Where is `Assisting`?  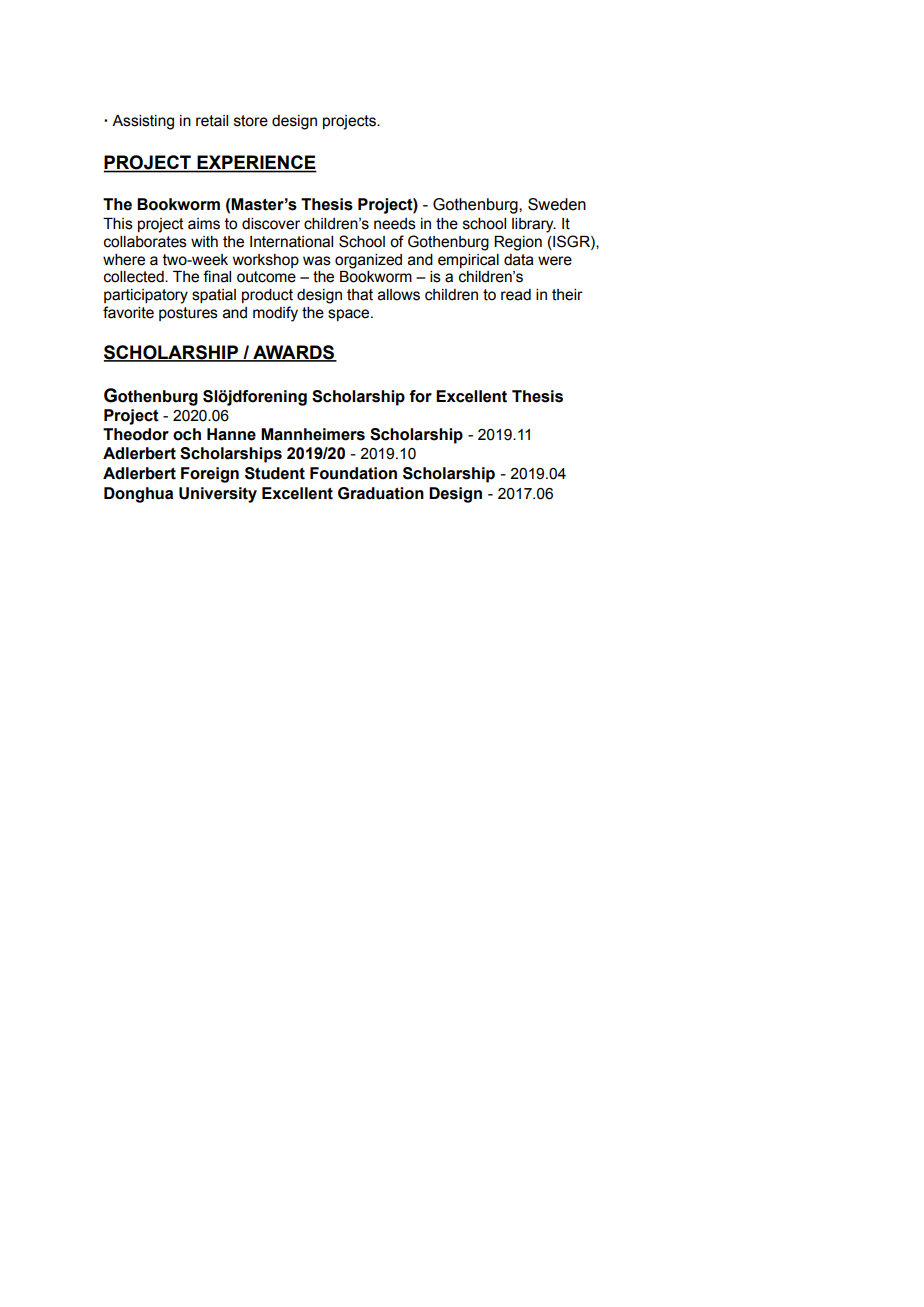
Assisting is located at coordinates (143, 122).
